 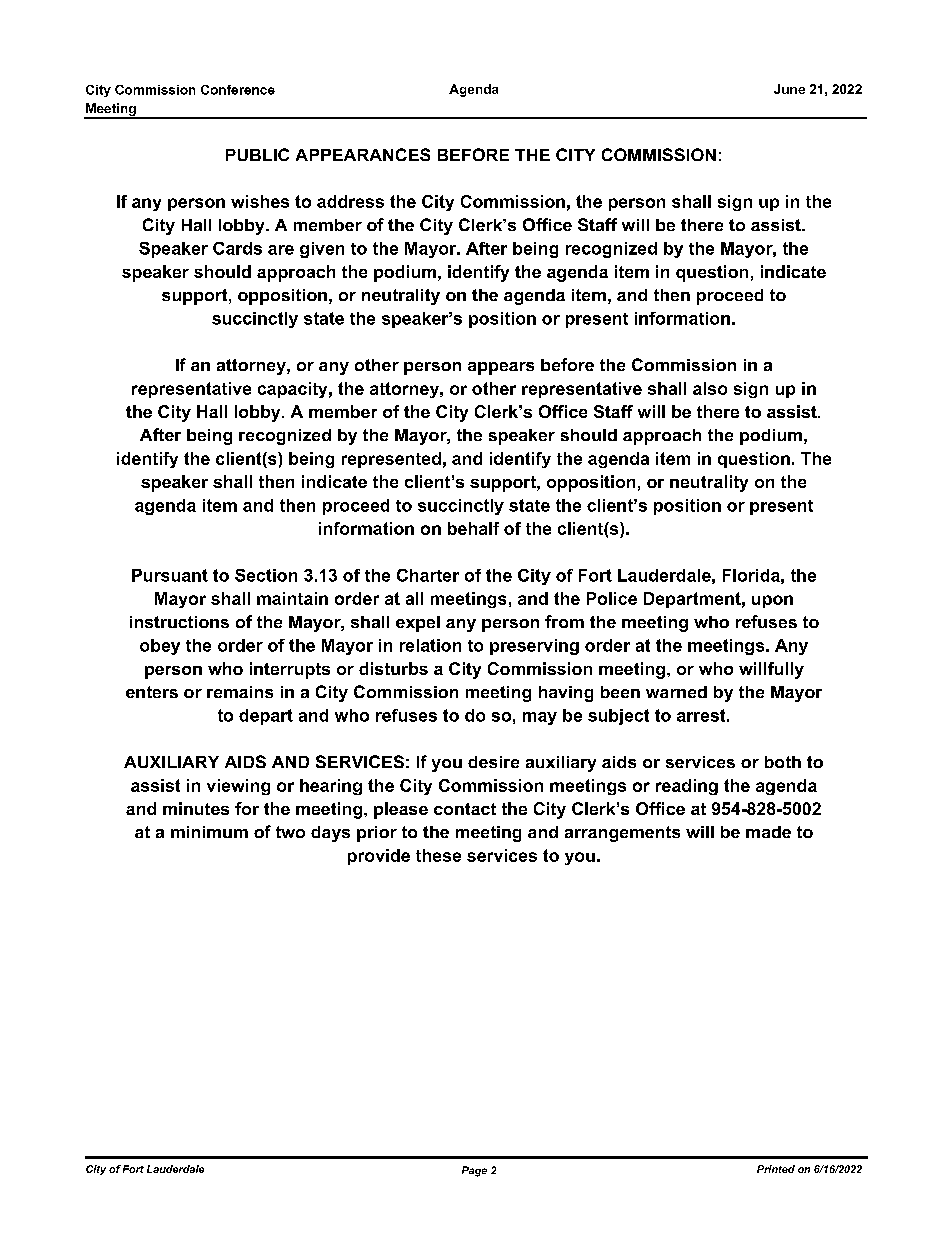 I want to click on Conference, so click(x=238, y=90).
